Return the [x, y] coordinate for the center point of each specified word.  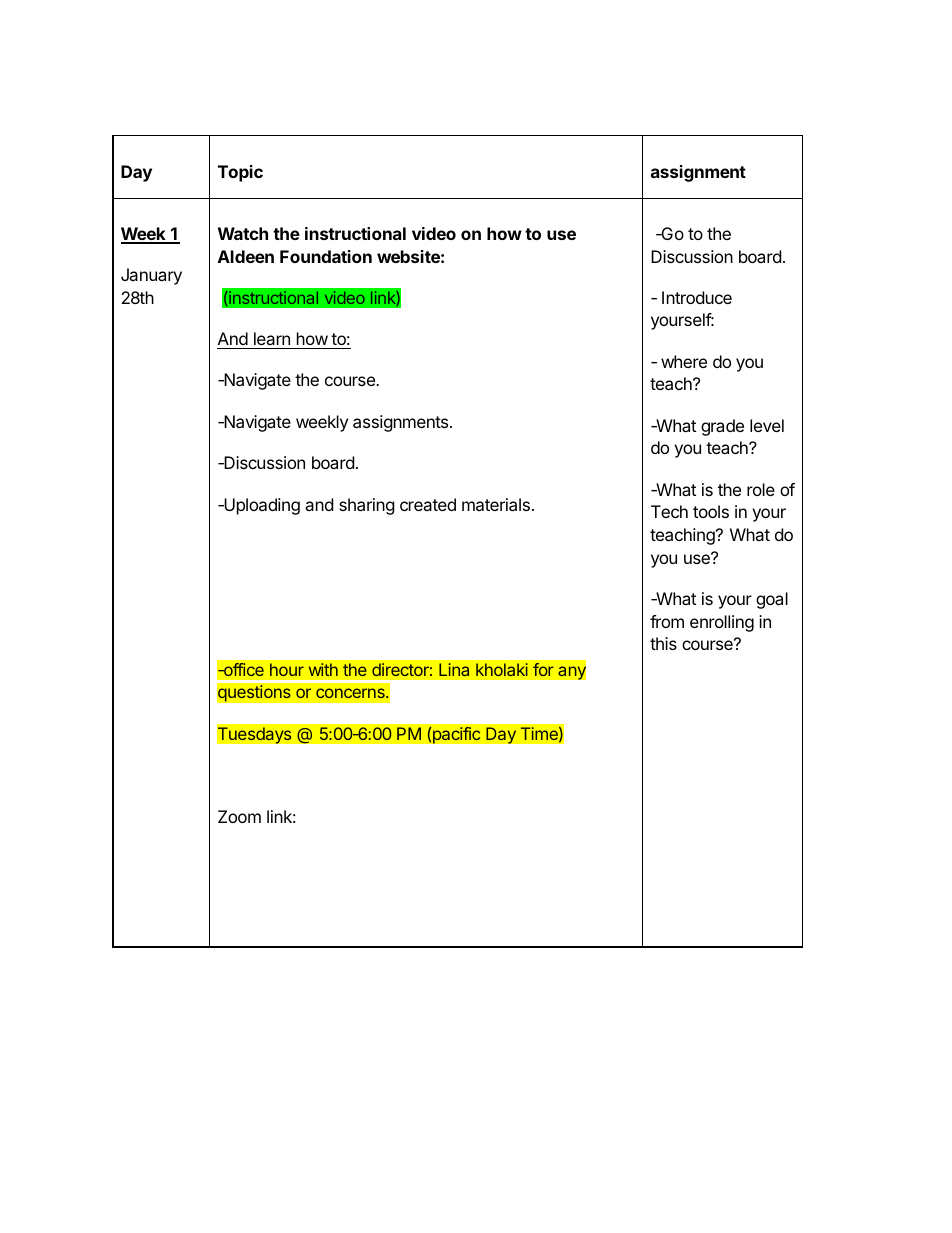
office [242, 669]
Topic [240, 173]
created [428, 504]
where [684, 361]
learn [272, 338]
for [543, 669]
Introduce [697, 297]
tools [711, 511]
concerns [351, 693]
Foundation [326, 256]
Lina [454, 669]
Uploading [261, 506]
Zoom [239, 816]
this [663, 643]
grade [722, 427]
